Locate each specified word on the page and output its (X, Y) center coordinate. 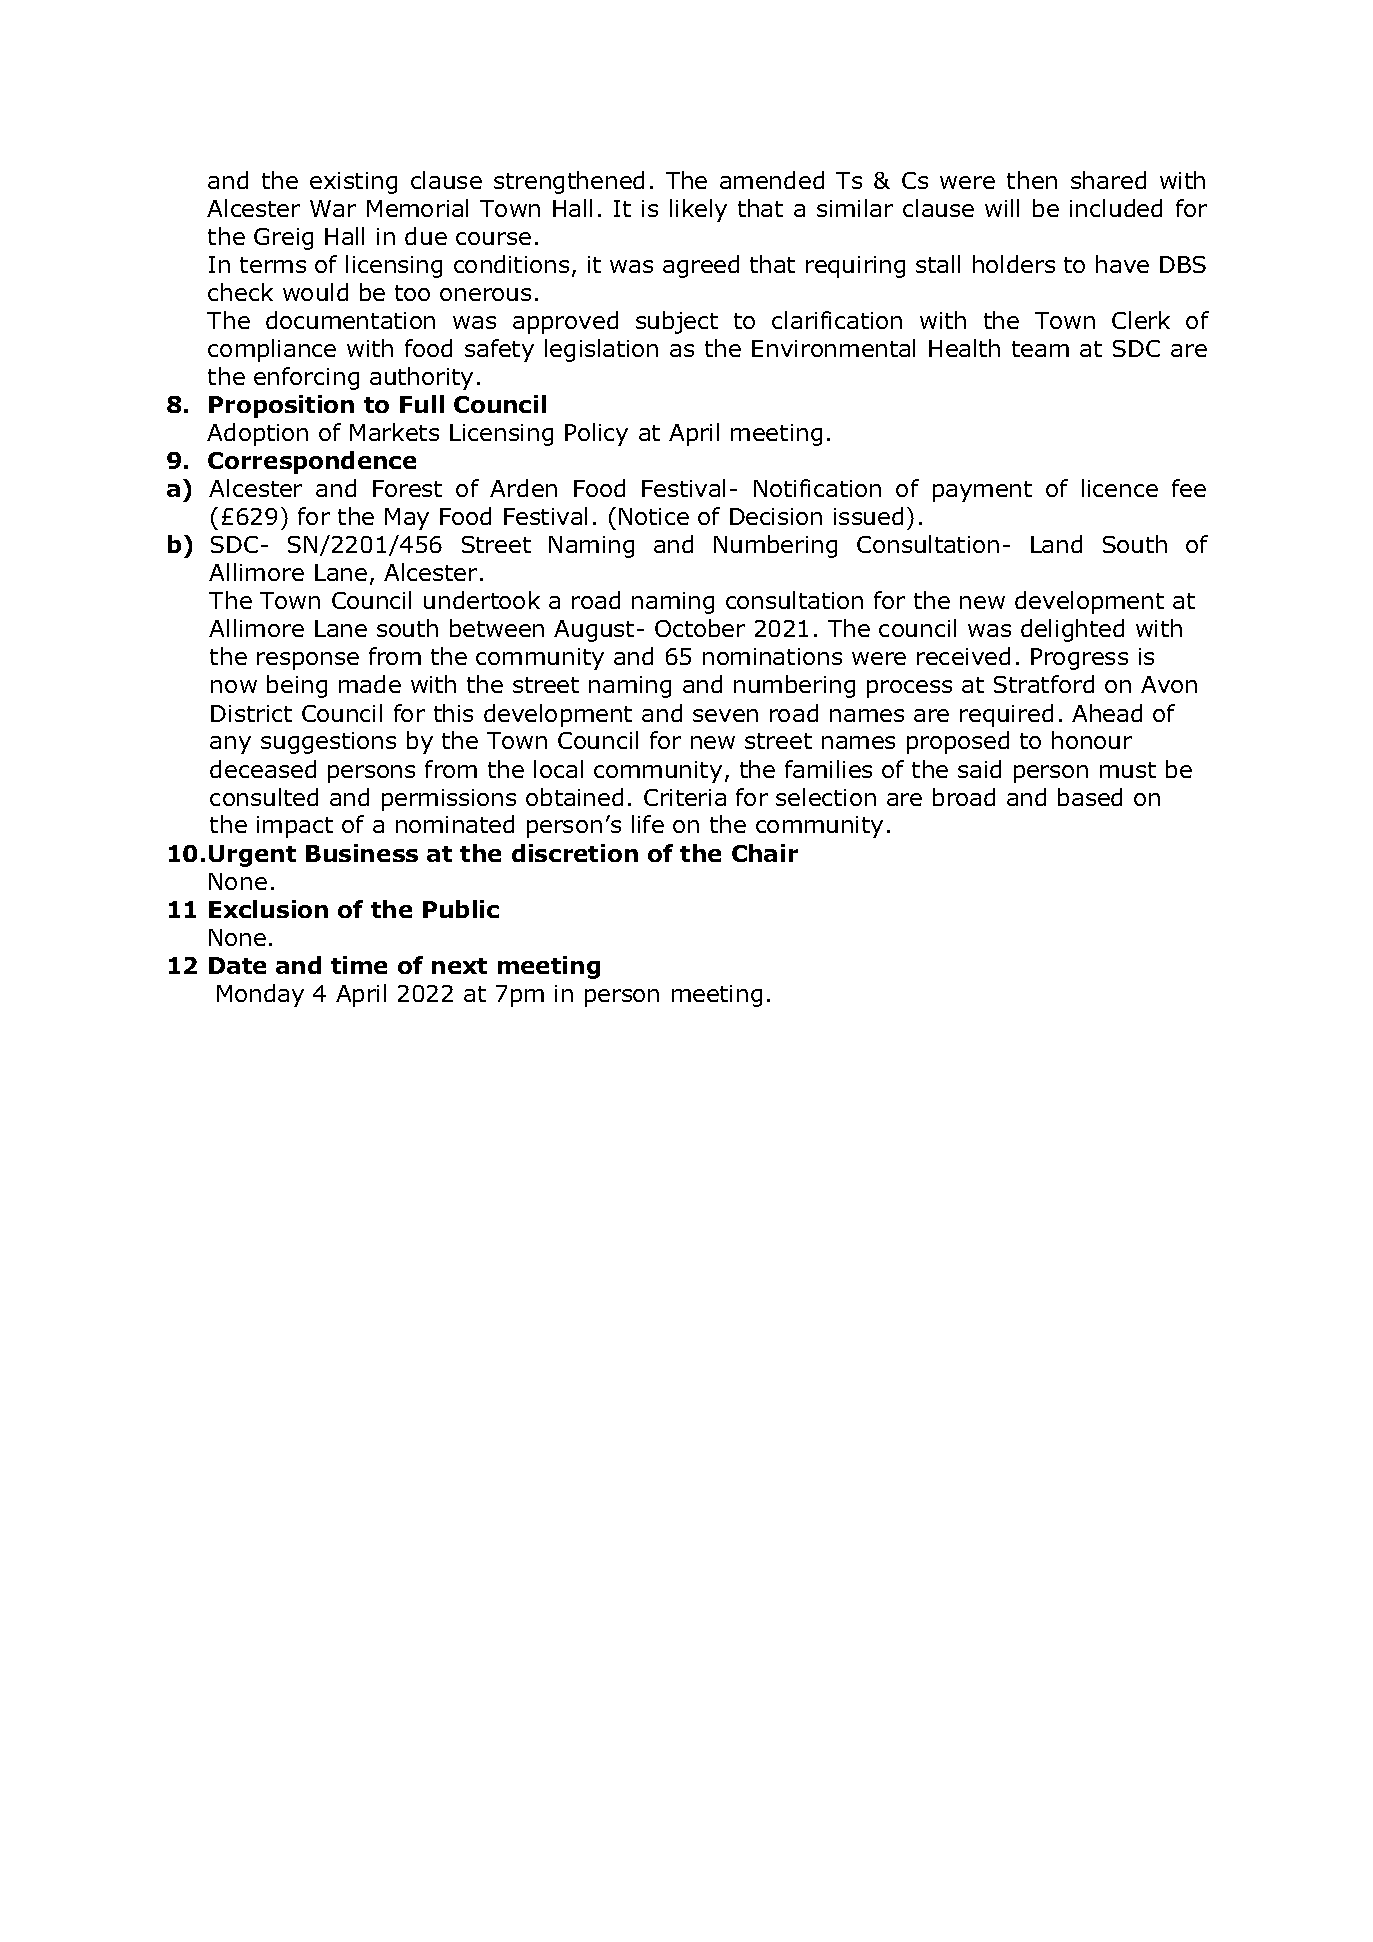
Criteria (685, 797)
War (333, 208)
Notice (654, 516)
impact (295, 827)
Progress (1079, 659)
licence (1120, 488)
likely (698, 210)
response (308, 661)
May (407, 519)
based (1090, 797)
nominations (772, 656)
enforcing (306, 378)
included (1116, 208)
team (1040, 349)
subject (677, 322)
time (359, 965)
